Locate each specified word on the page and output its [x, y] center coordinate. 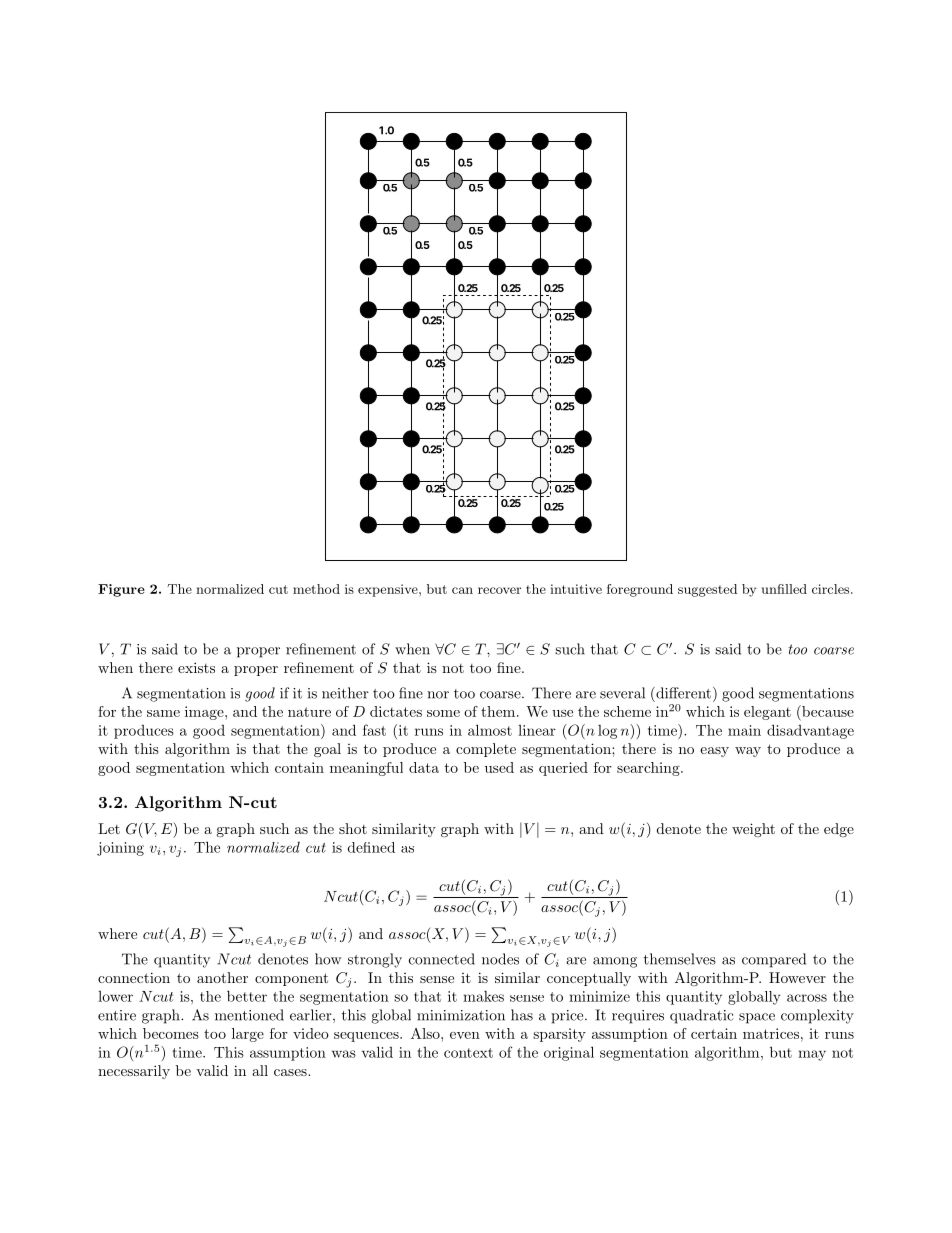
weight [753, 830]
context [468, 1053]
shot [353, 828]
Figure [121, 590]
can [462, 590]
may [812, 1055]
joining [120, 849]
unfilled [784, 589]
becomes [171, 1033]
